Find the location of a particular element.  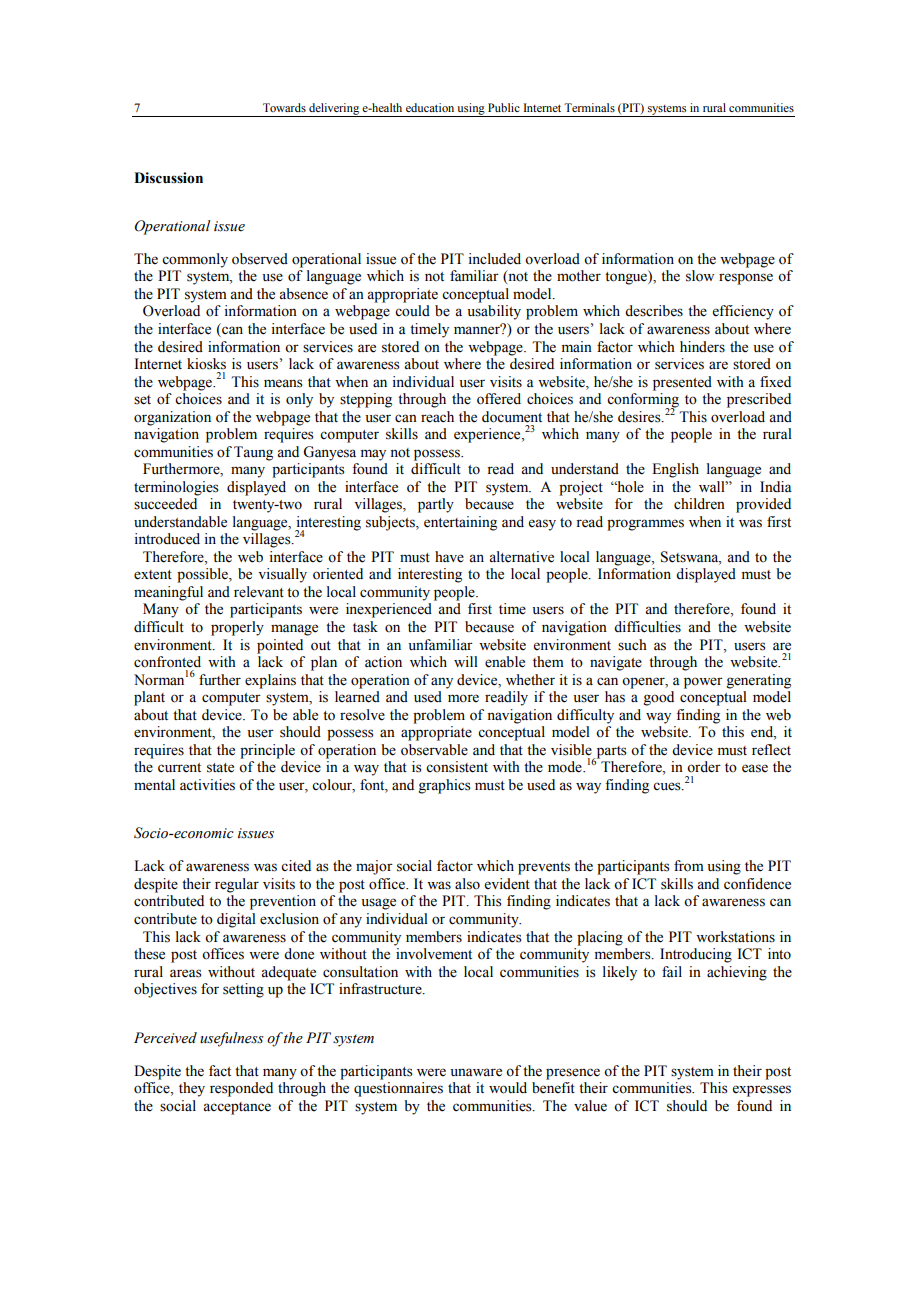

from is located at coordinates (689, 866).
